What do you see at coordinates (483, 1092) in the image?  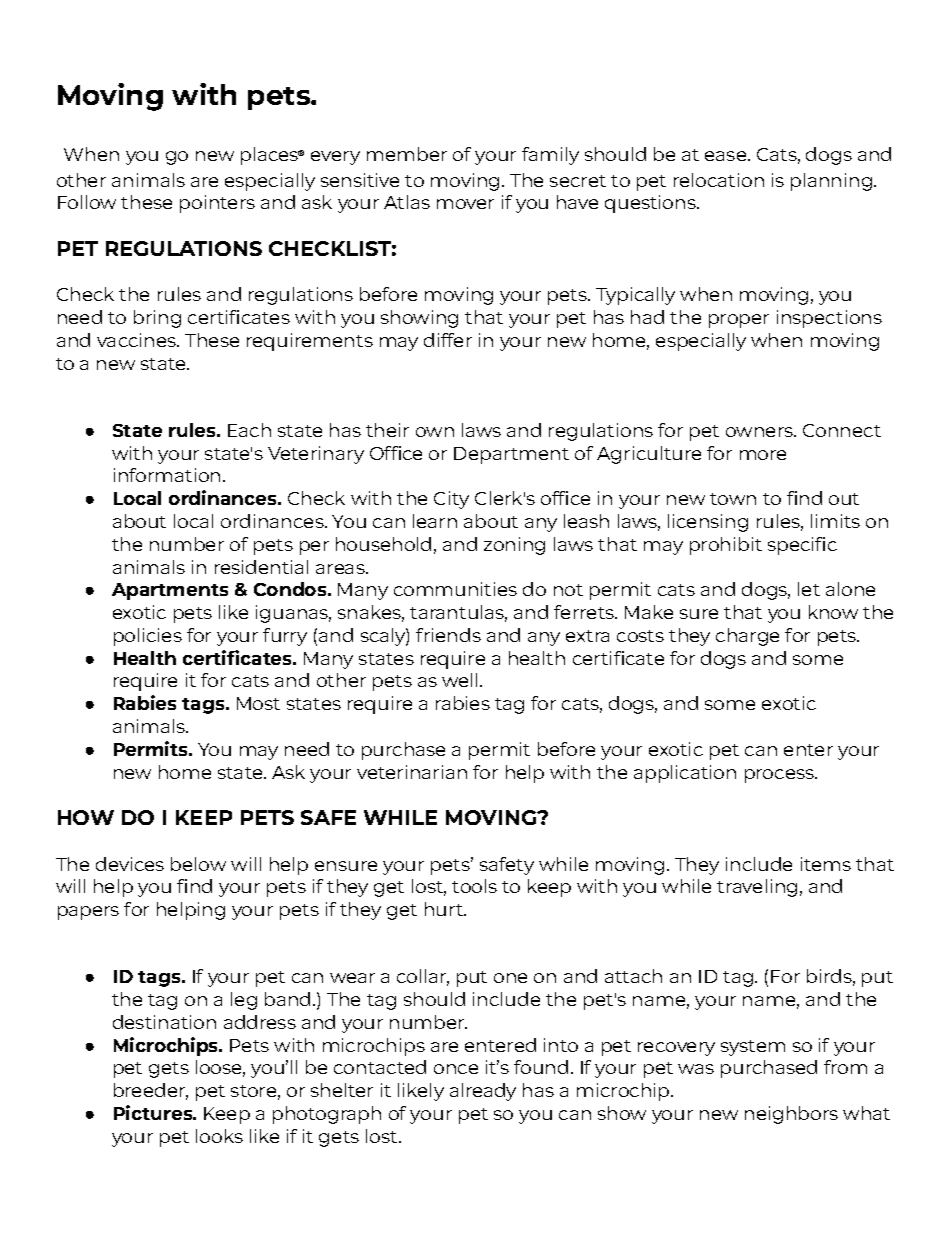 I see `already` at bounding box center [483, 1092].
